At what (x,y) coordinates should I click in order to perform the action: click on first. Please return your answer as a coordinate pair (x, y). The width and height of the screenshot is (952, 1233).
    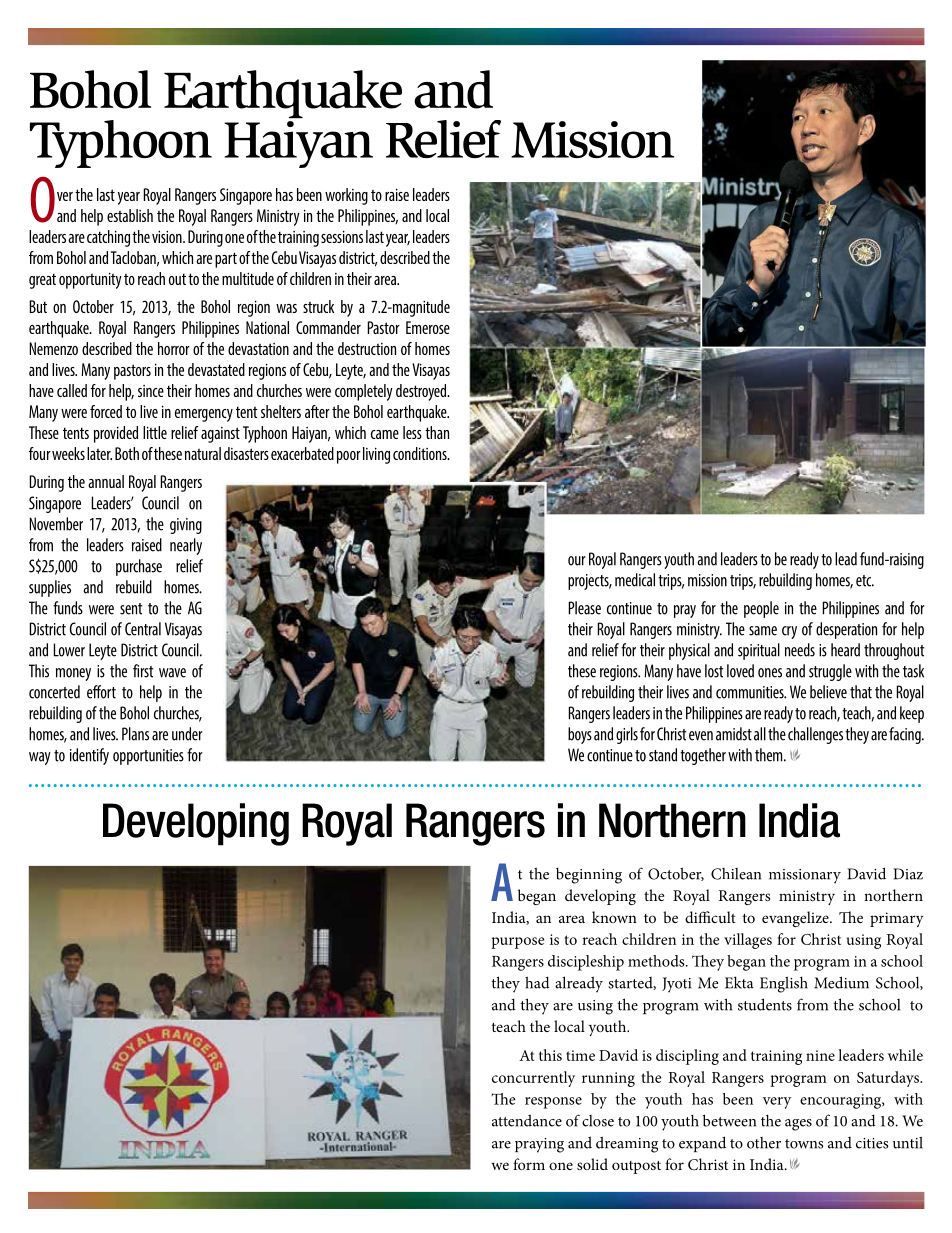
    Looking at the image, I should click on (143, 671).
